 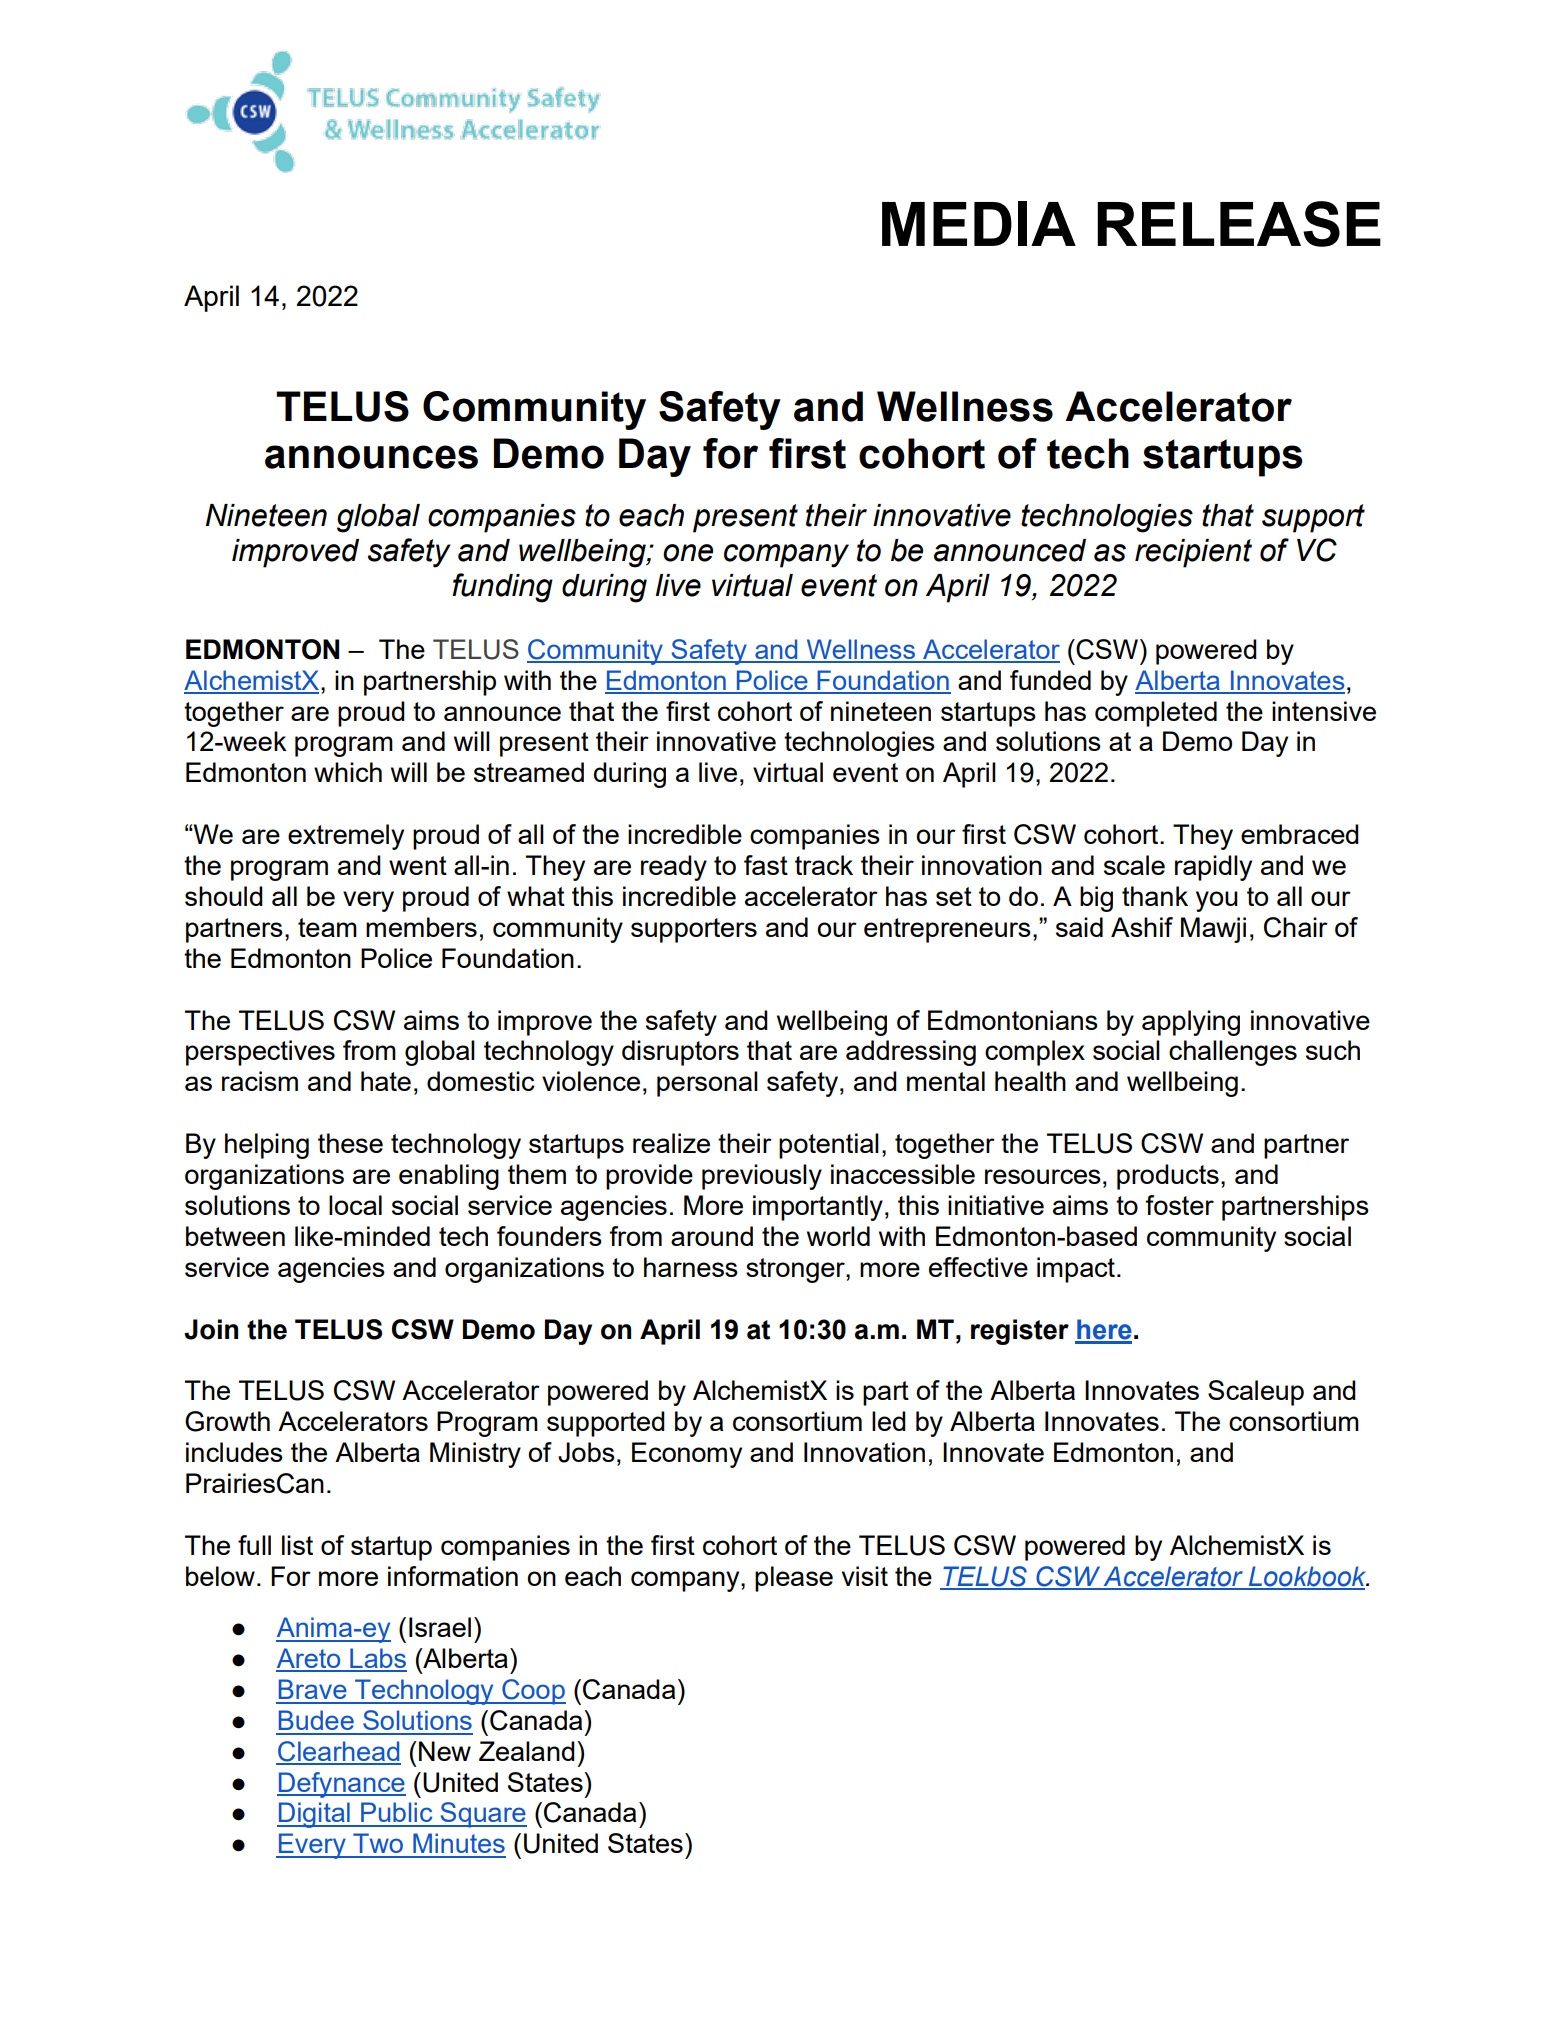 I want to click on Zealand, so click(x=527, y=1751).
